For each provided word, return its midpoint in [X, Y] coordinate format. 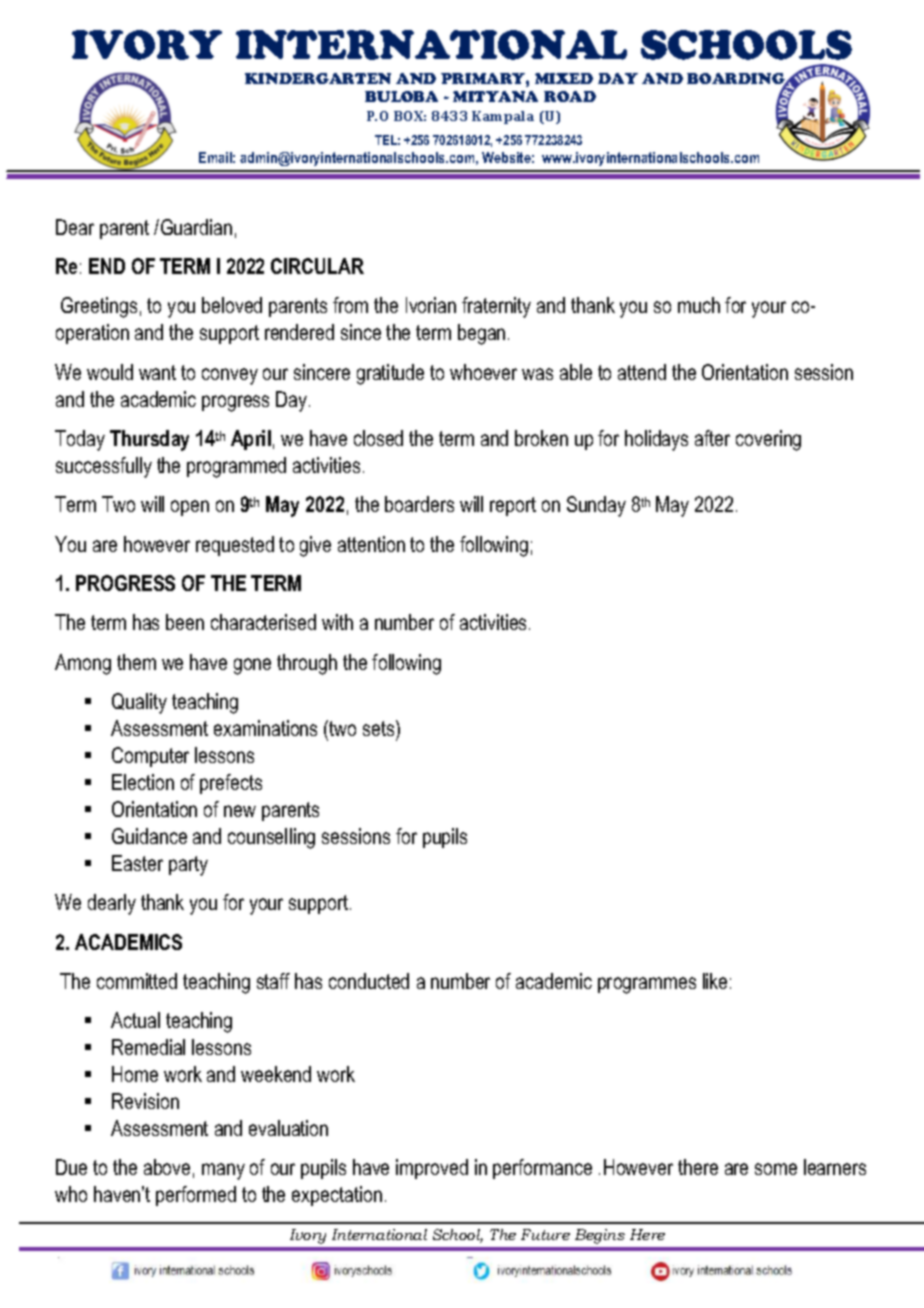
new [240, 811]
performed [196, 1196]
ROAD [570, 96]
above [167, 1167]
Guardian [196, 227]
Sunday [596, 506]
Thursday [149, 440]
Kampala [503, 117]
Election [143, 782]
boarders [419, 504]
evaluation [288, 1128]
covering [768, 440]
